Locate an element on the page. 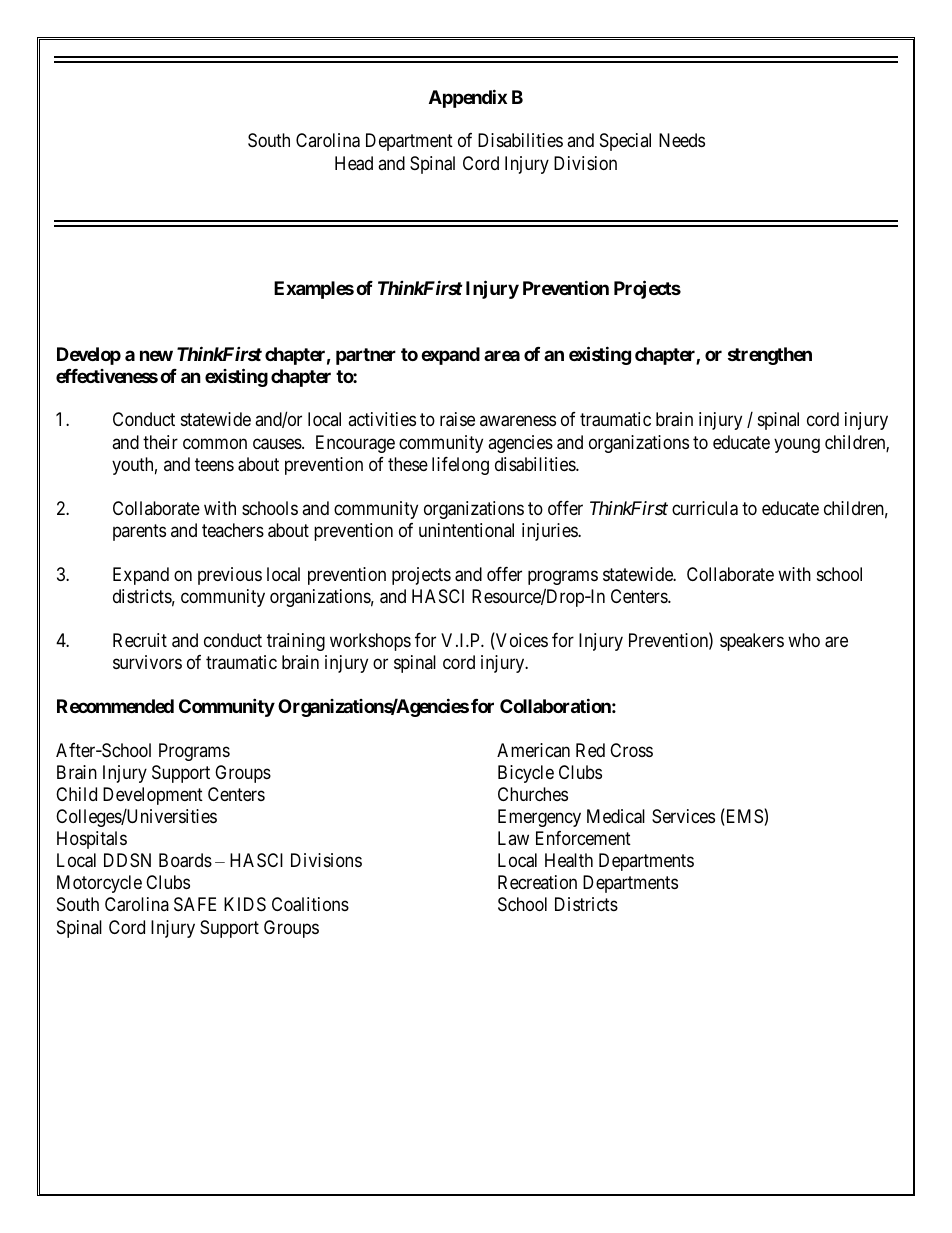 This image has height=1233, width=952. Recreation is located at coordinates (537, 882).
